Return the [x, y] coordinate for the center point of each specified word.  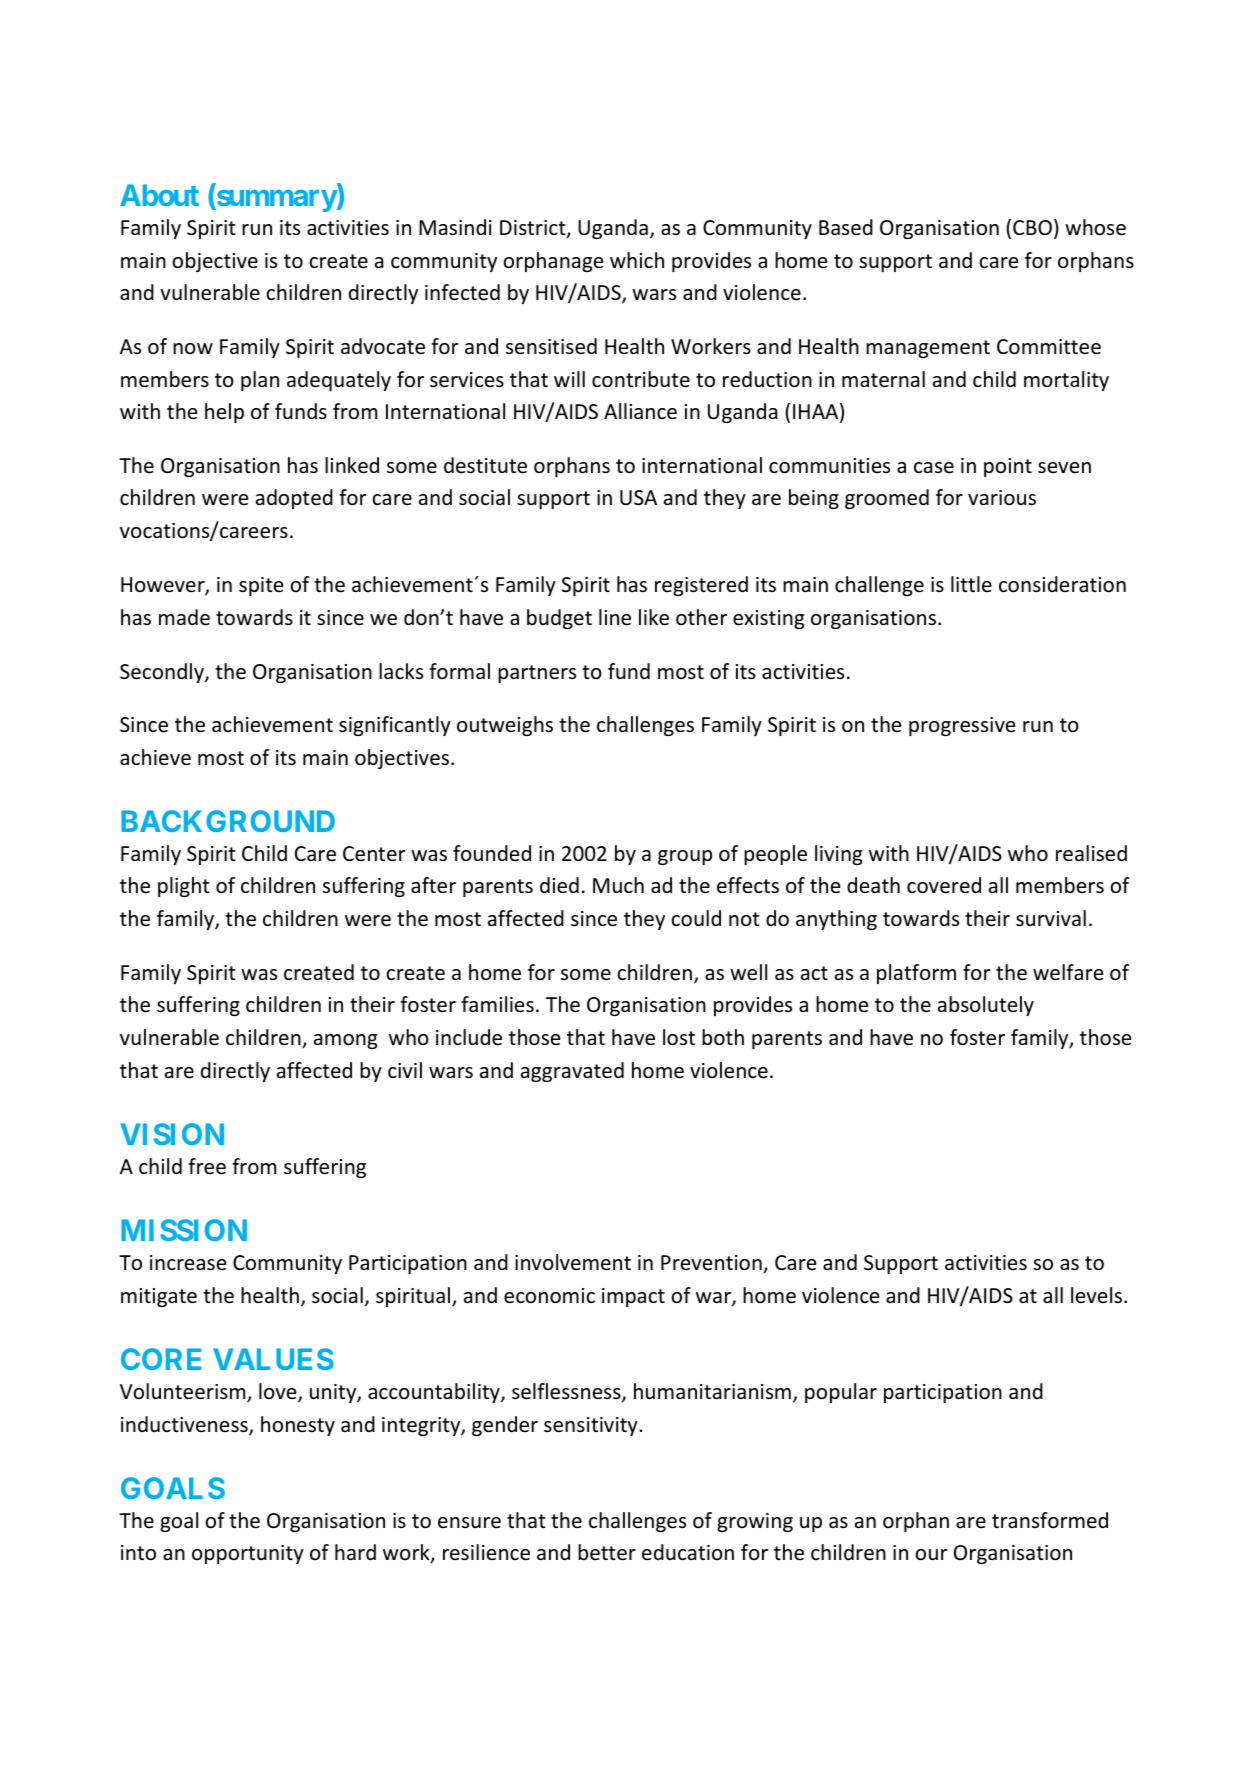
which [637, 260]
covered [944, 885]
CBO [1032, 227]
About [159, 195]
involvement [573, 1262]
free [207, 1166]
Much [618, 885]
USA [638, 498]
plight [184, 887]
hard [355, 1552]
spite [261, 586]
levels [1098, 1295]
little [971, 584]
